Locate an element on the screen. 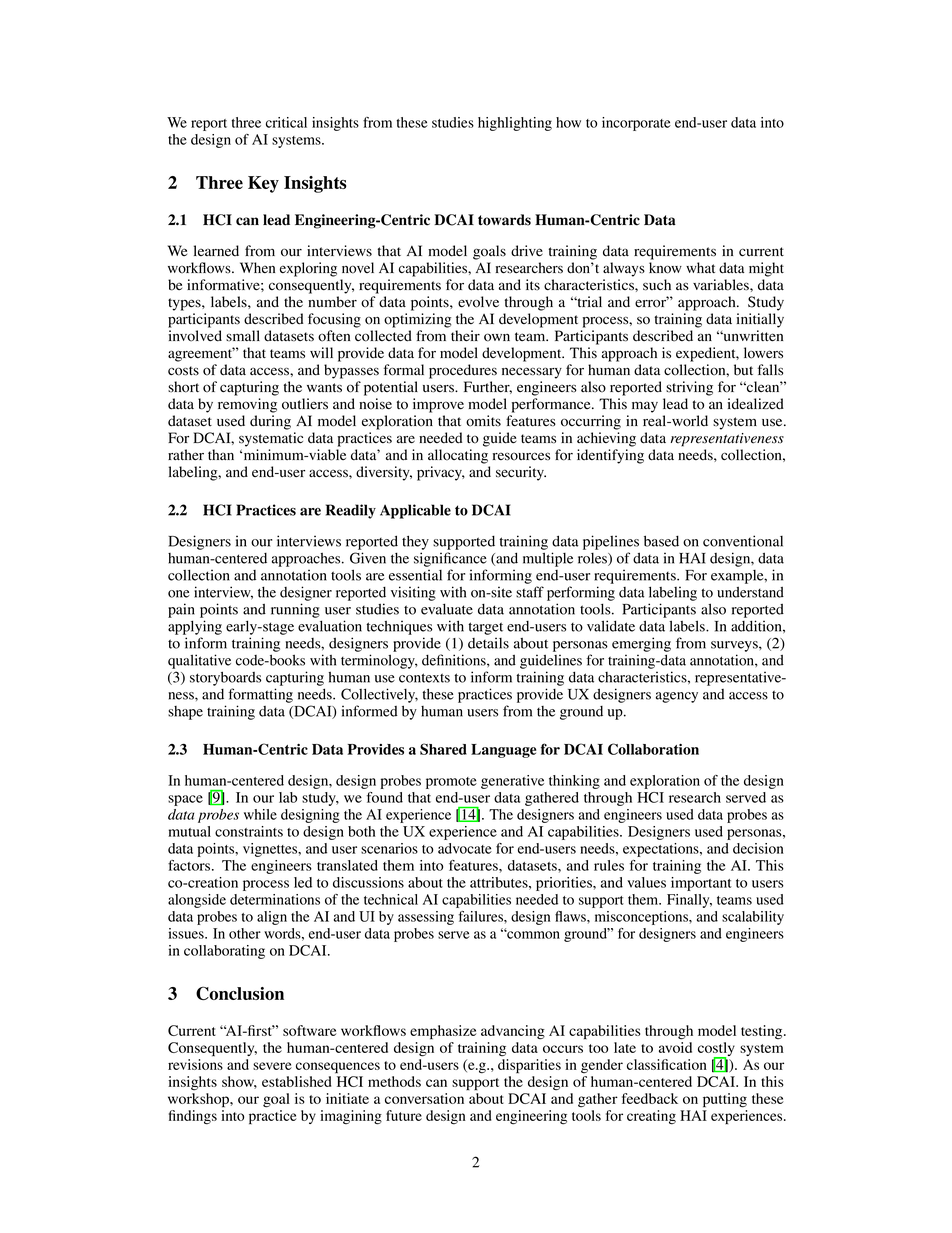 This screenshot has width=952, height=1233. striving is located at coordinates (689, 388).
